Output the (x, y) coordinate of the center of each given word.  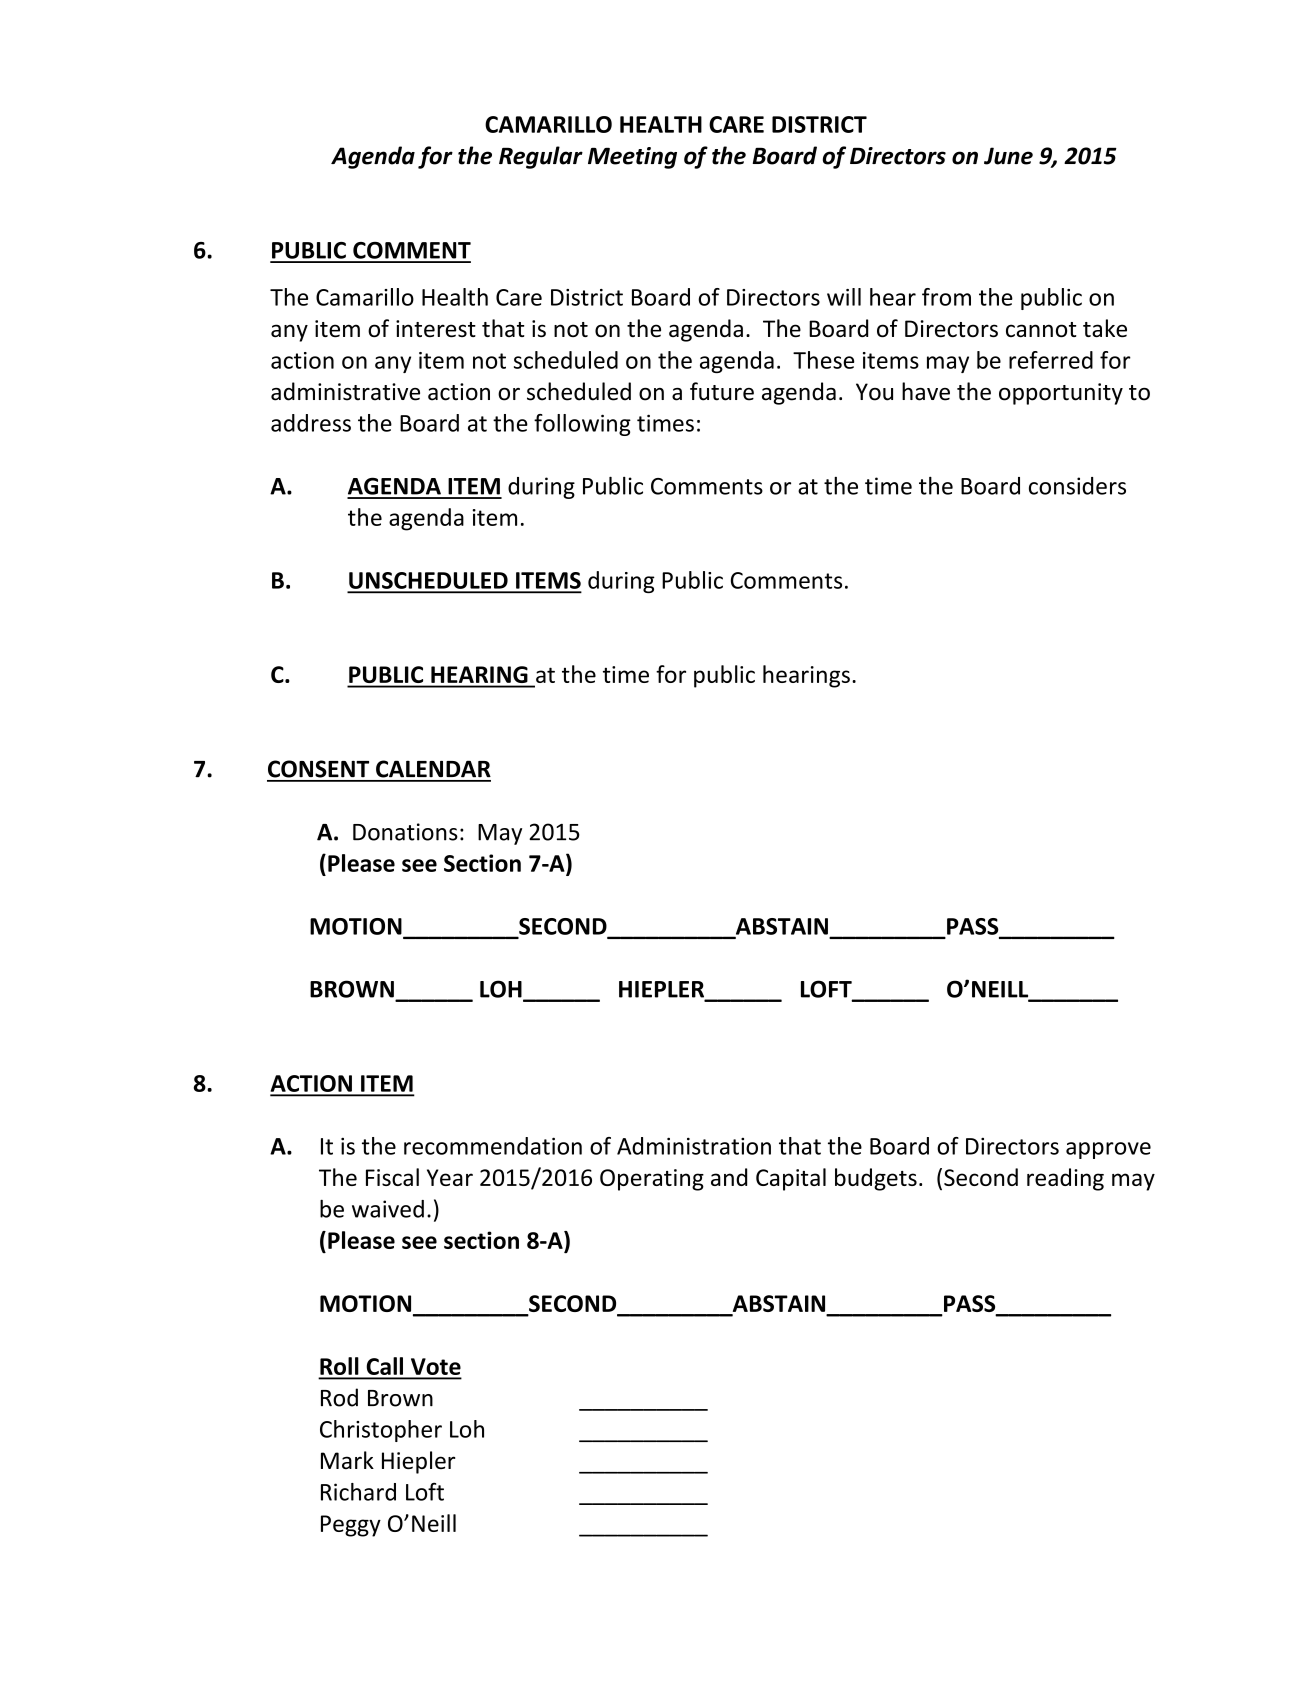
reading (1065, 1179)
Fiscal (392, 1177)
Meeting (632, 158)
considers (1077, 486)
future (722, 391)
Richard (358, 1492)
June (1008, 156)
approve (1108, 1150)
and (729, 1177)
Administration (694, 1146)
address (311, 423)
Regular (541, 157)
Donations (405, 832)
